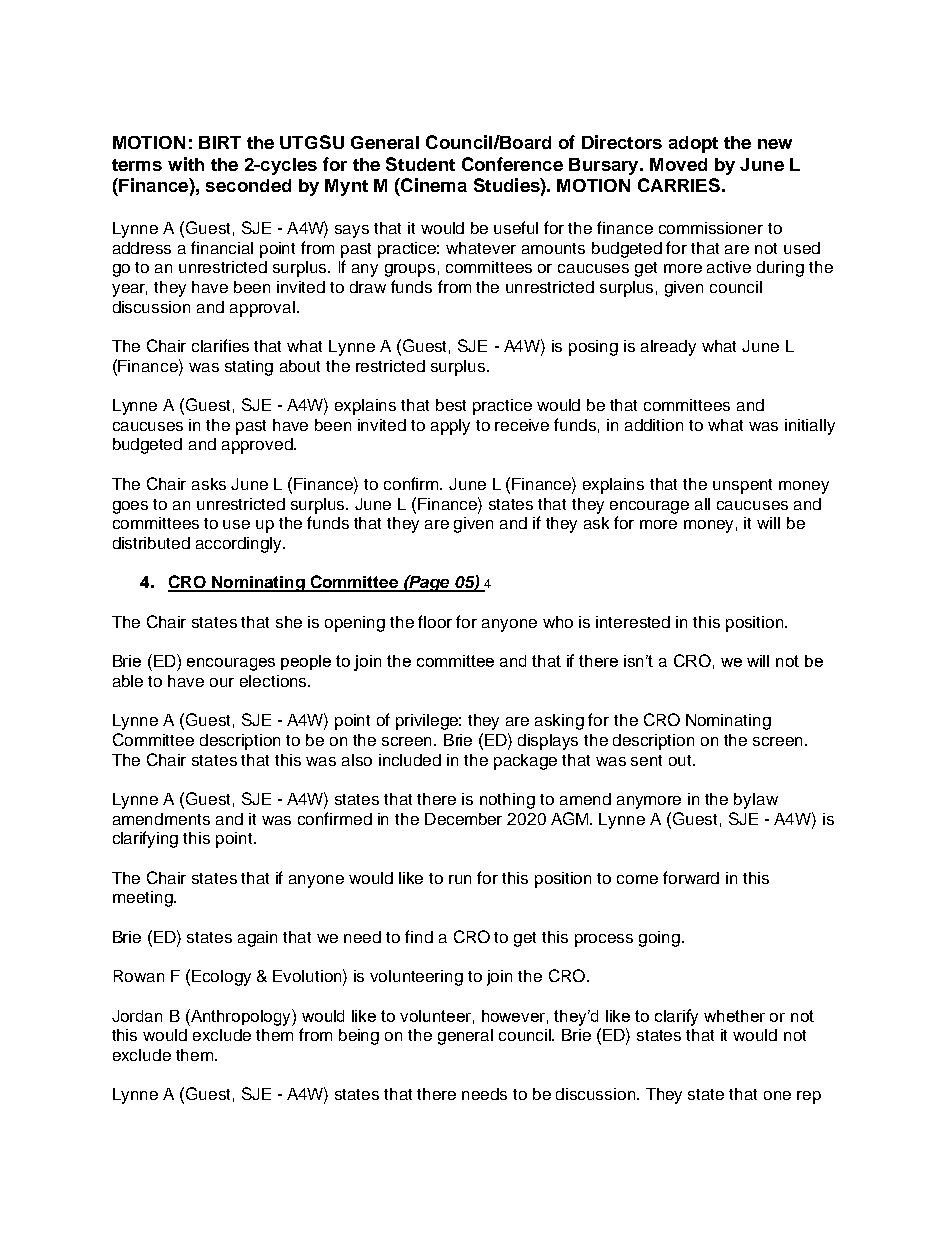 The image size is (952, 1233). What do you see at coordinates (678, 164) in the image?
I see `Moved` at bounding box center [678, 164].
